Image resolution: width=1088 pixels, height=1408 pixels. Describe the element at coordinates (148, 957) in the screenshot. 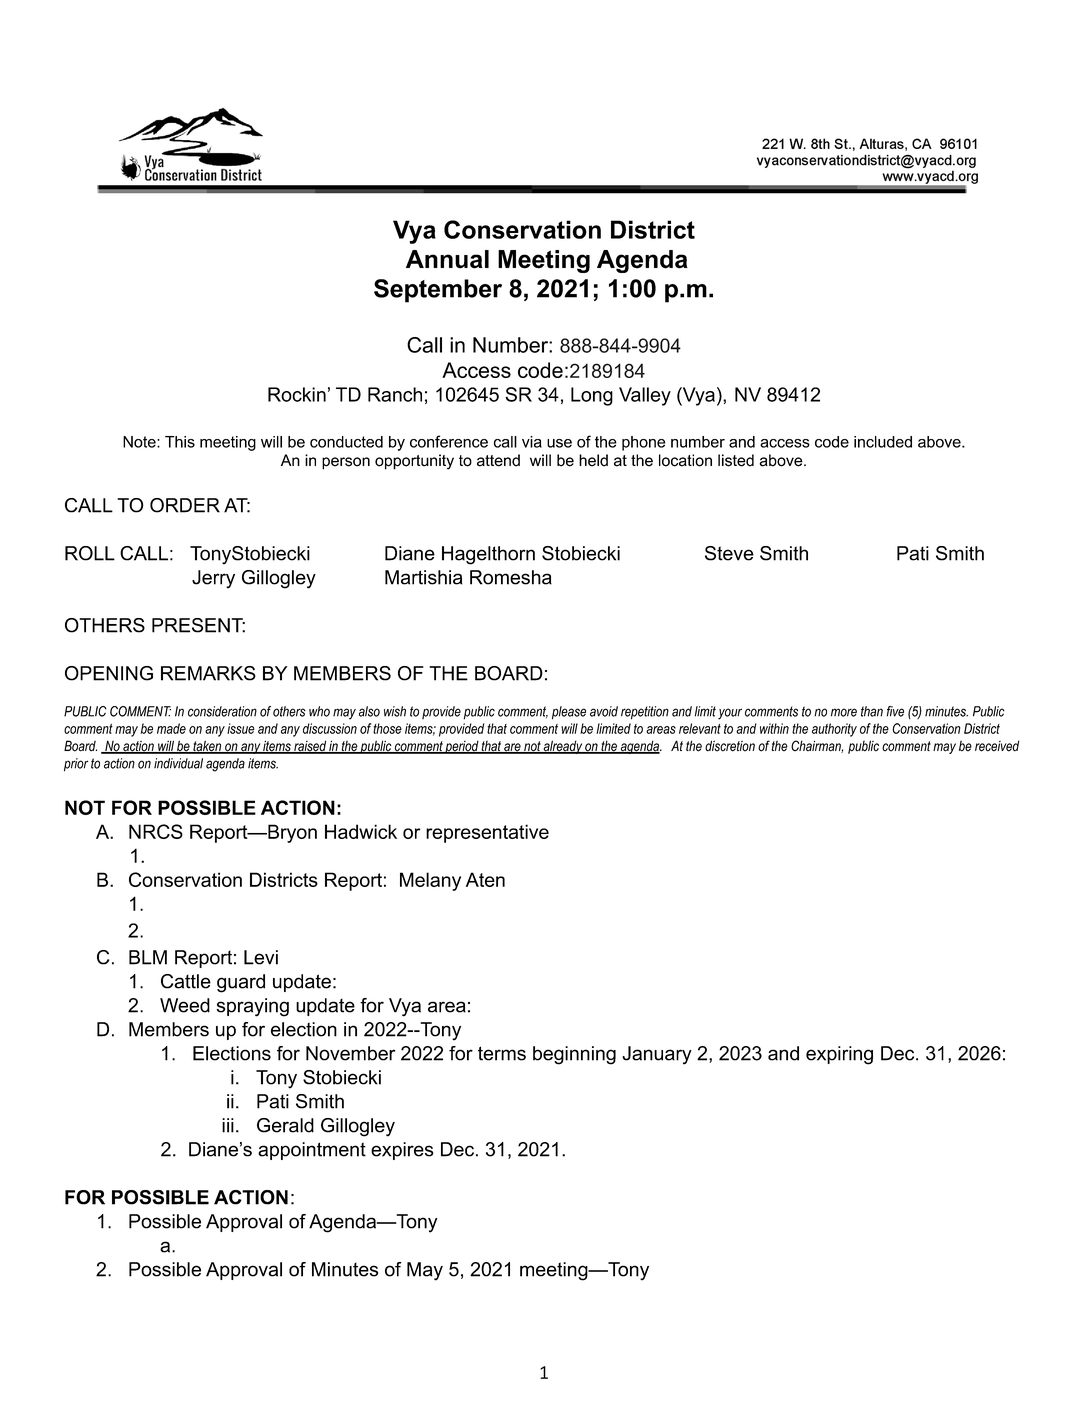

I see `BLM` at that location.
